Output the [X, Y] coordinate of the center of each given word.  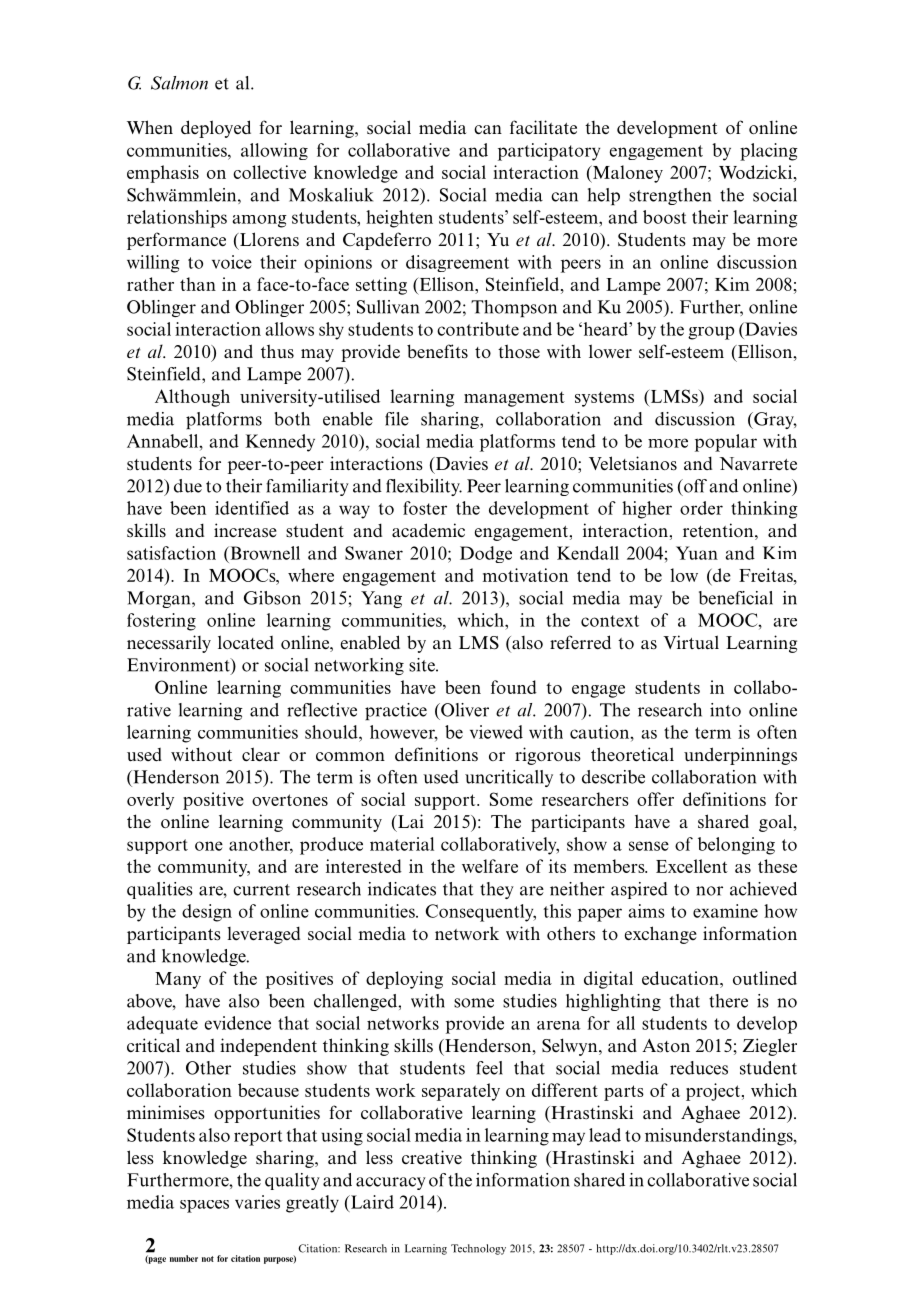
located [246, 642]
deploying [404, 980]
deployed [216, 129]
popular [726, 443]
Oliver [464, 710]
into [725, 710]
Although [192, 398]
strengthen [670, 196]
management [514, 399]
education [681, 978]
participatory [549, 152]
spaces [204, 1206]
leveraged [263, 935]
